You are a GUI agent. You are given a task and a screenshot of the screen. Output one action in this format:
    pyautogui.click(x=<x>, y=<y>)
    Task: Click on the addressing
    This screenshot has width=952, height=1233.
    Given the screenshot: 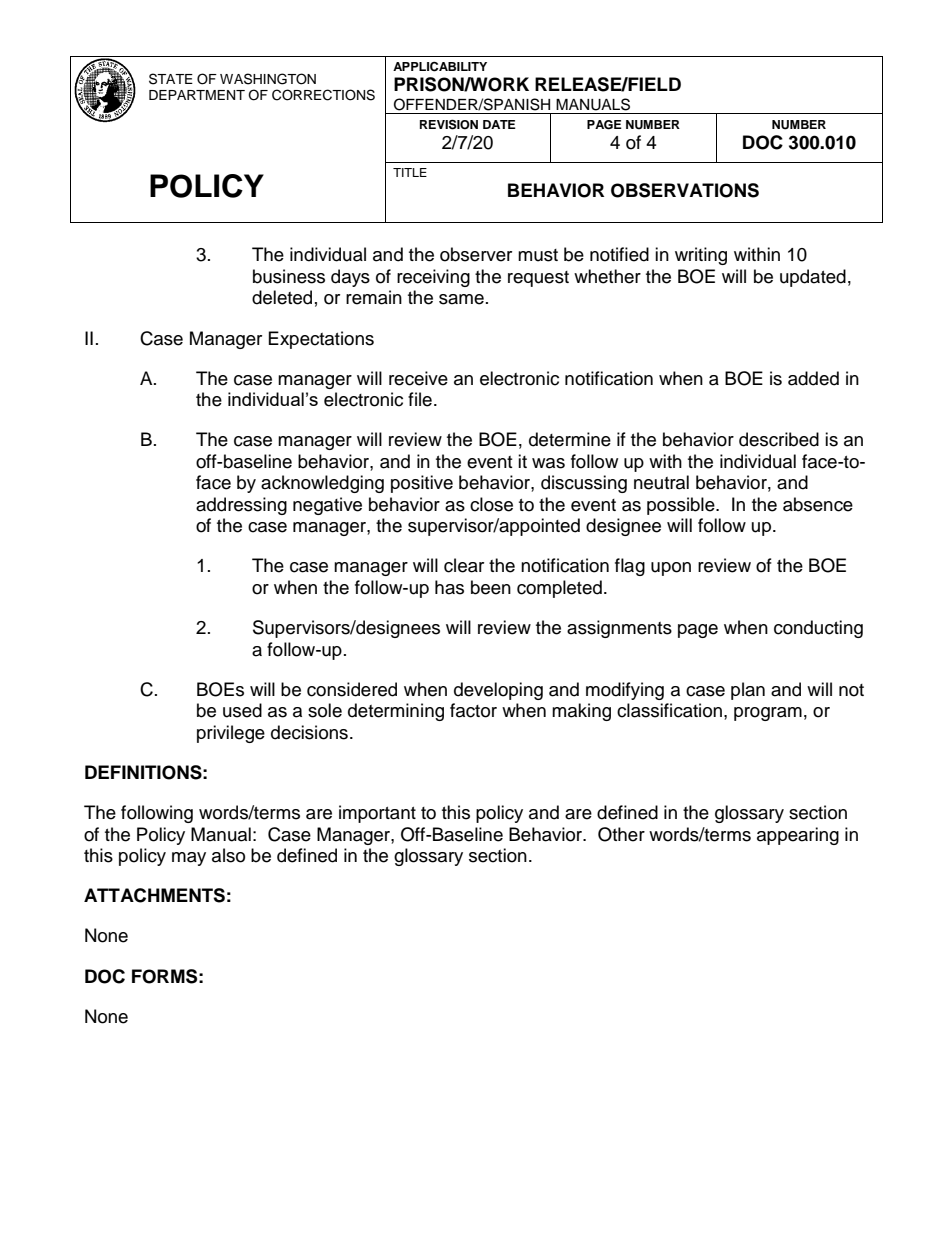 What is the action you would take?
    pyautogui.click(x=241, y=506)
